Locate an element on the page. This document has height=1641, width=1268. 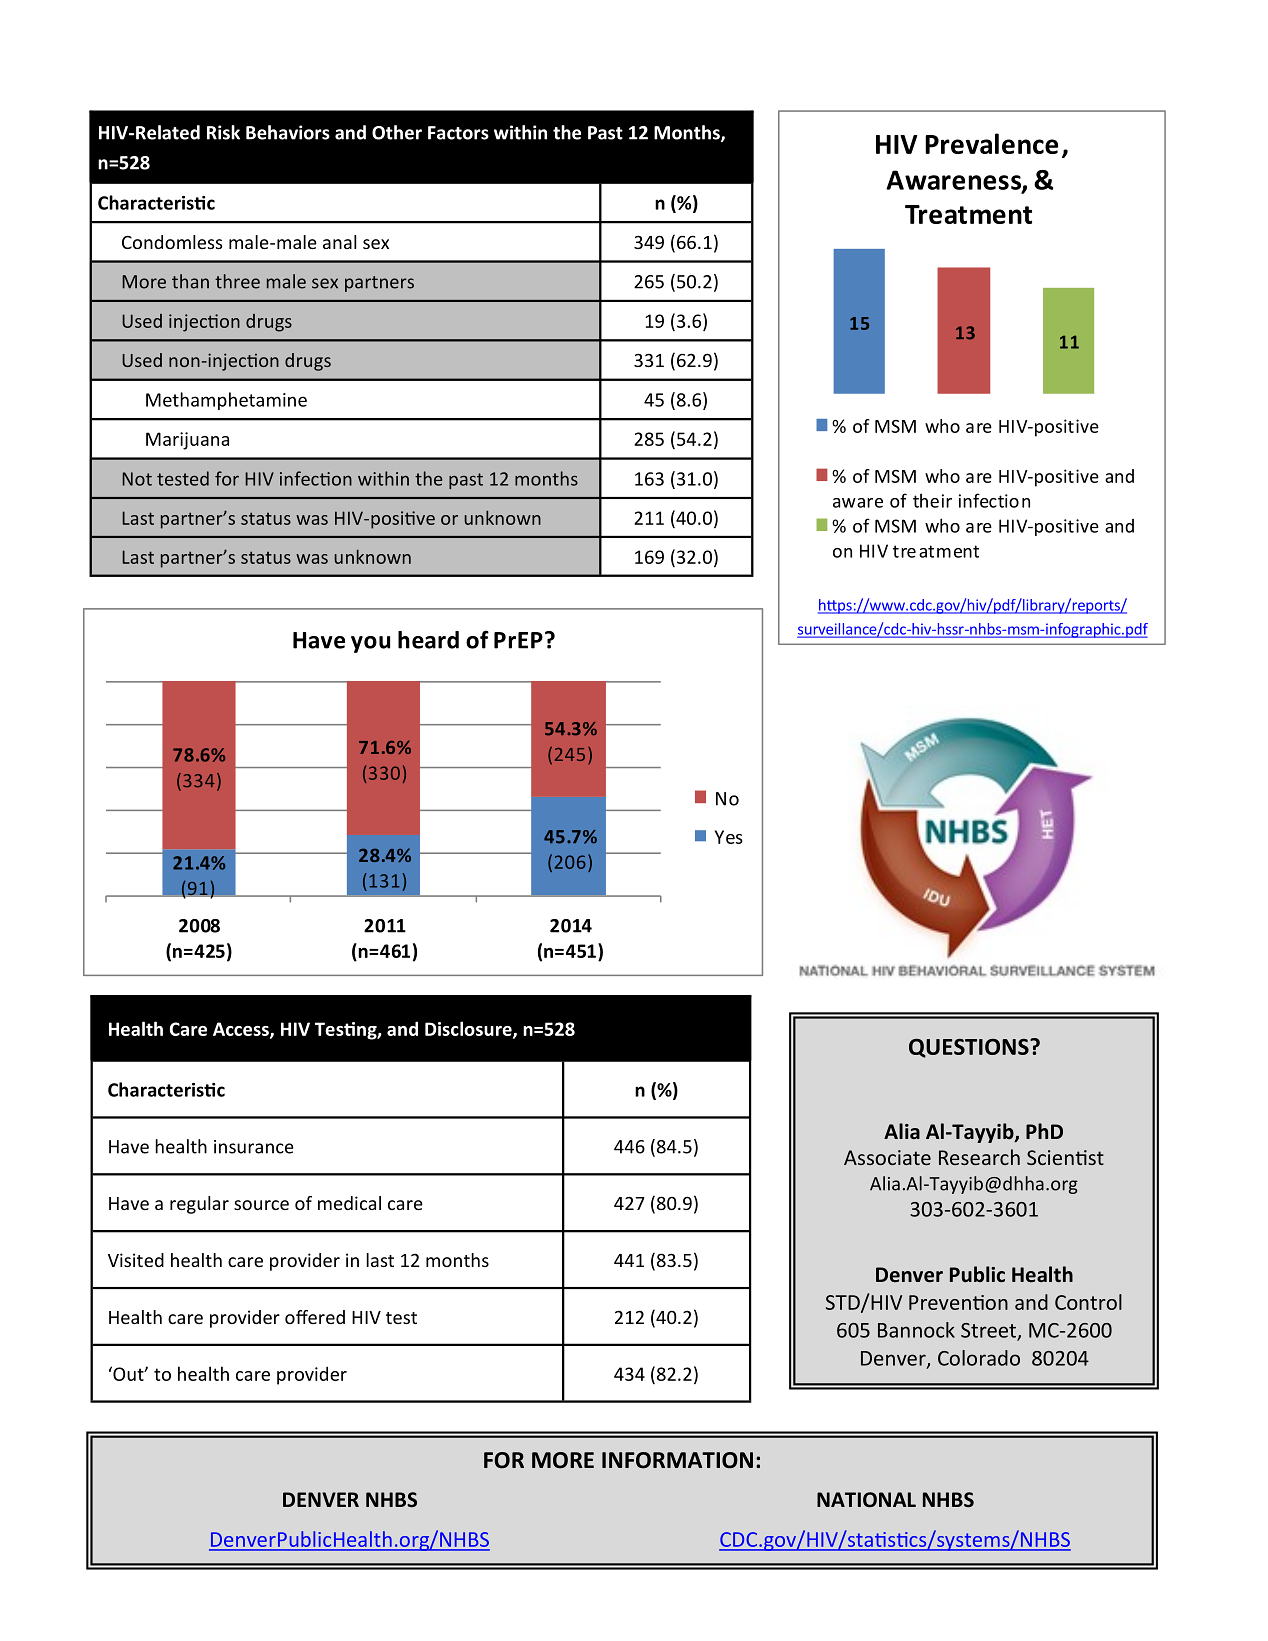
you is located at coordinates (370, 644).
